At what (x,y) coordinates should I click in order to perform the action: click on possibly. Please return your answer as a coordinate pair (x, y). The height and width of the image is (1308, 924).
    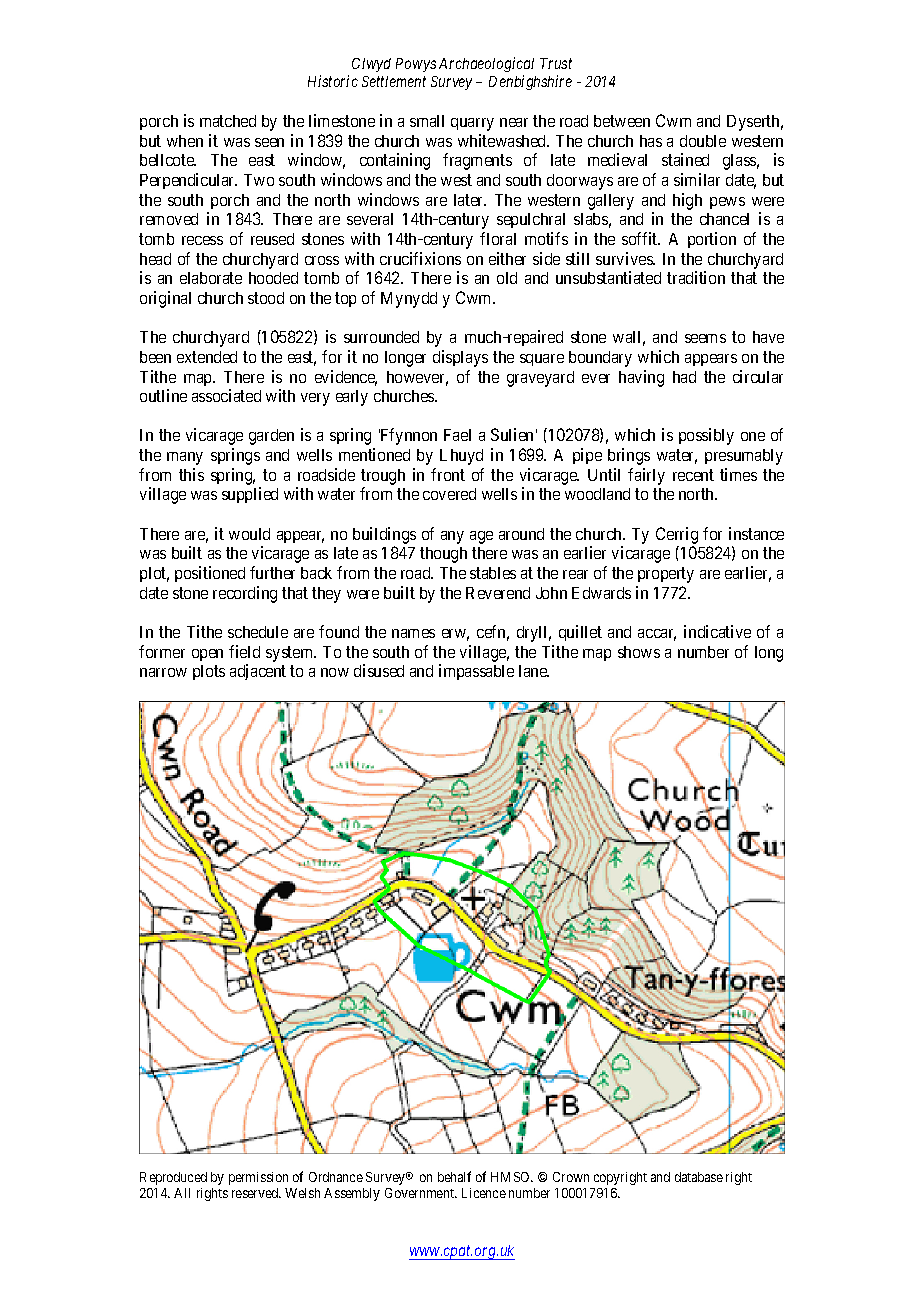
    Looking at the image, I should click on (706, 436).
